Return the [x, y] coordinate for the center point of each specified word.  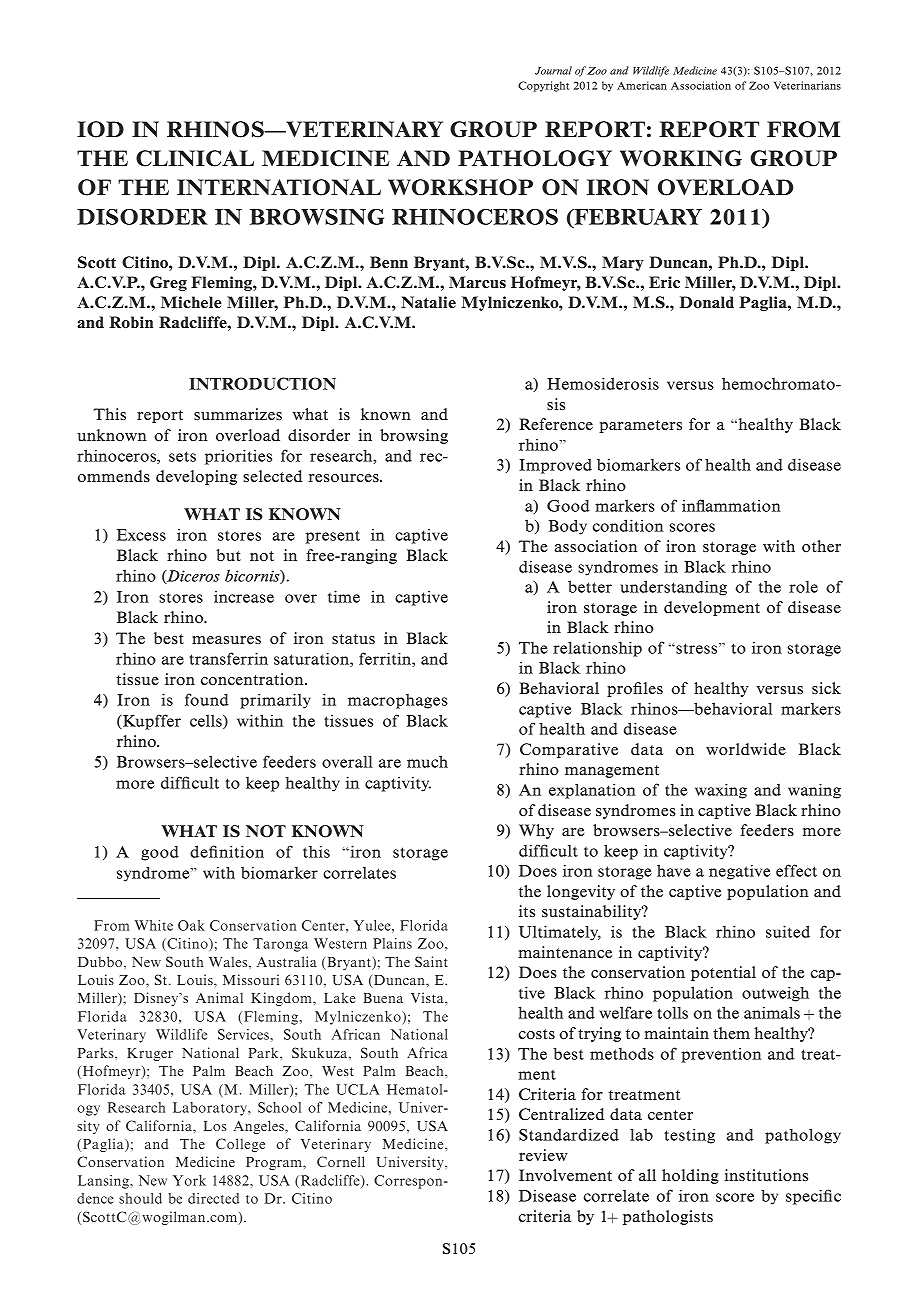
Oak [191, 925]
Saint [431, 961]
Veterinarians [807, 85]
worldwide [746, 749]
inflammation [731, 505]
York [189, 1180]
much [427, 761]
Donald [707, 302]
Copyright [543, 86]
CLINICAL [195, 158]
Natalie [428, 302]
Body [568, 527]
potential [723, 973]
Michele [191, 302]
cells [207, 721]
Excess [141, 535]
